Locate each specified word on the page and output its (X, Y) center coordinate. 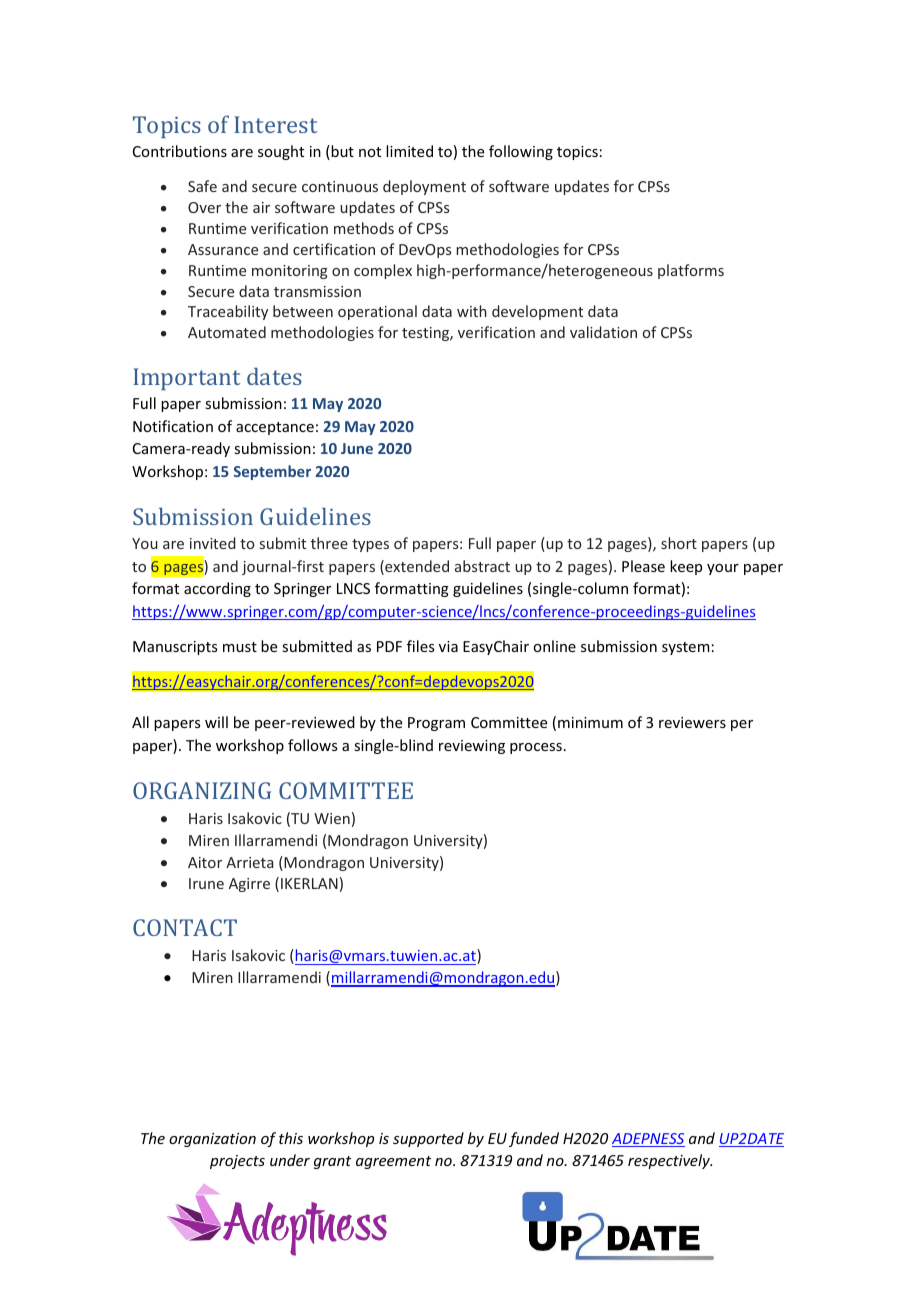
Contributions (180, 151)
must (240, 647)
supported (428, 1139)
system (686, 648)
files (420, 646)
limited (409, 151)
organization (212, 1140)
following (521, 152)
